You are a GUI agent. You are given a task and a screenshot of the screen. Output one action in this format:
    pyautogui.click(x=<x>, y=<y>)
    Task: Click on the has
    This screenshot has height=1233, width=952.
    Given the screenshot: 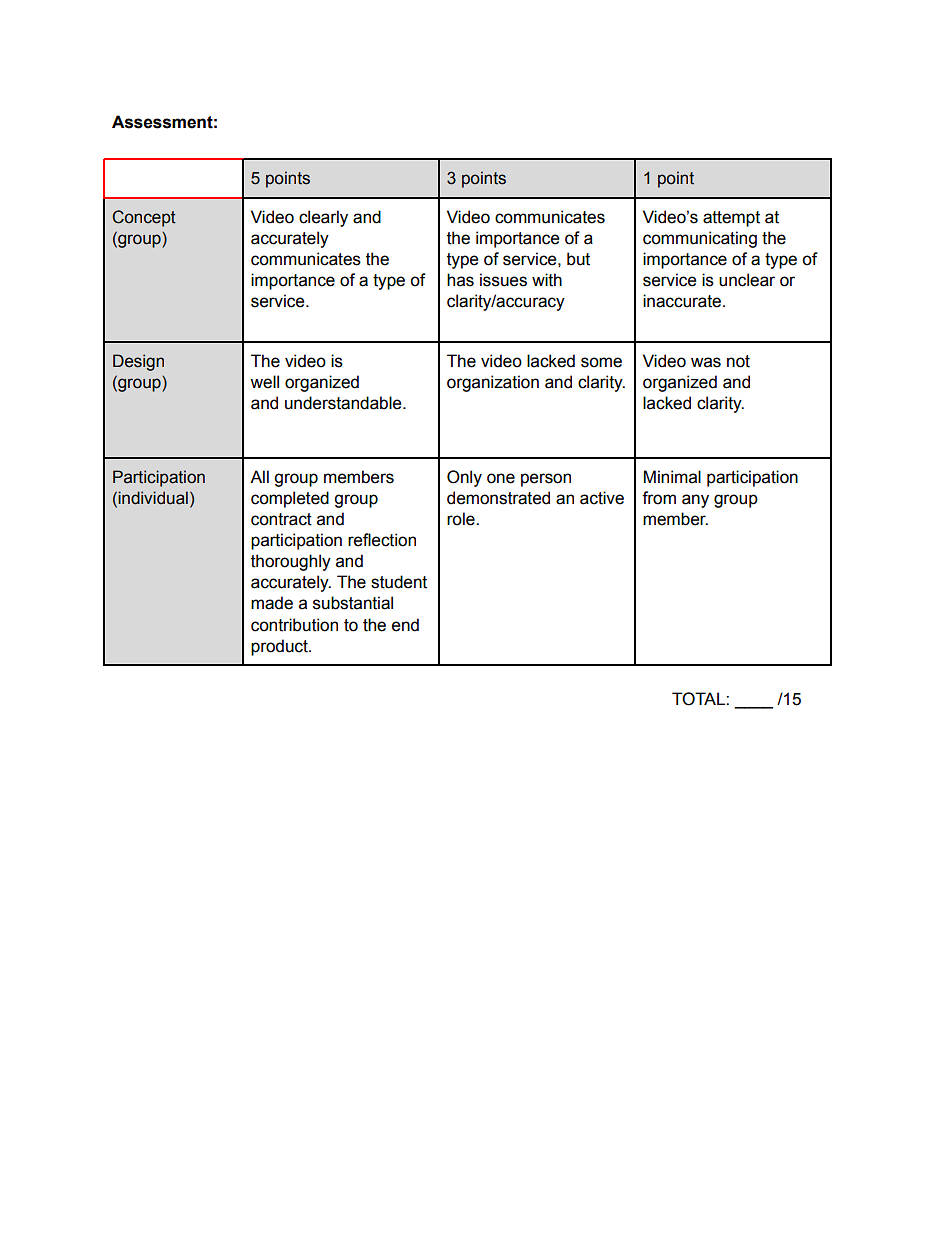 What is the action you would take?
    pyautogui.click(x=460, y=280)
